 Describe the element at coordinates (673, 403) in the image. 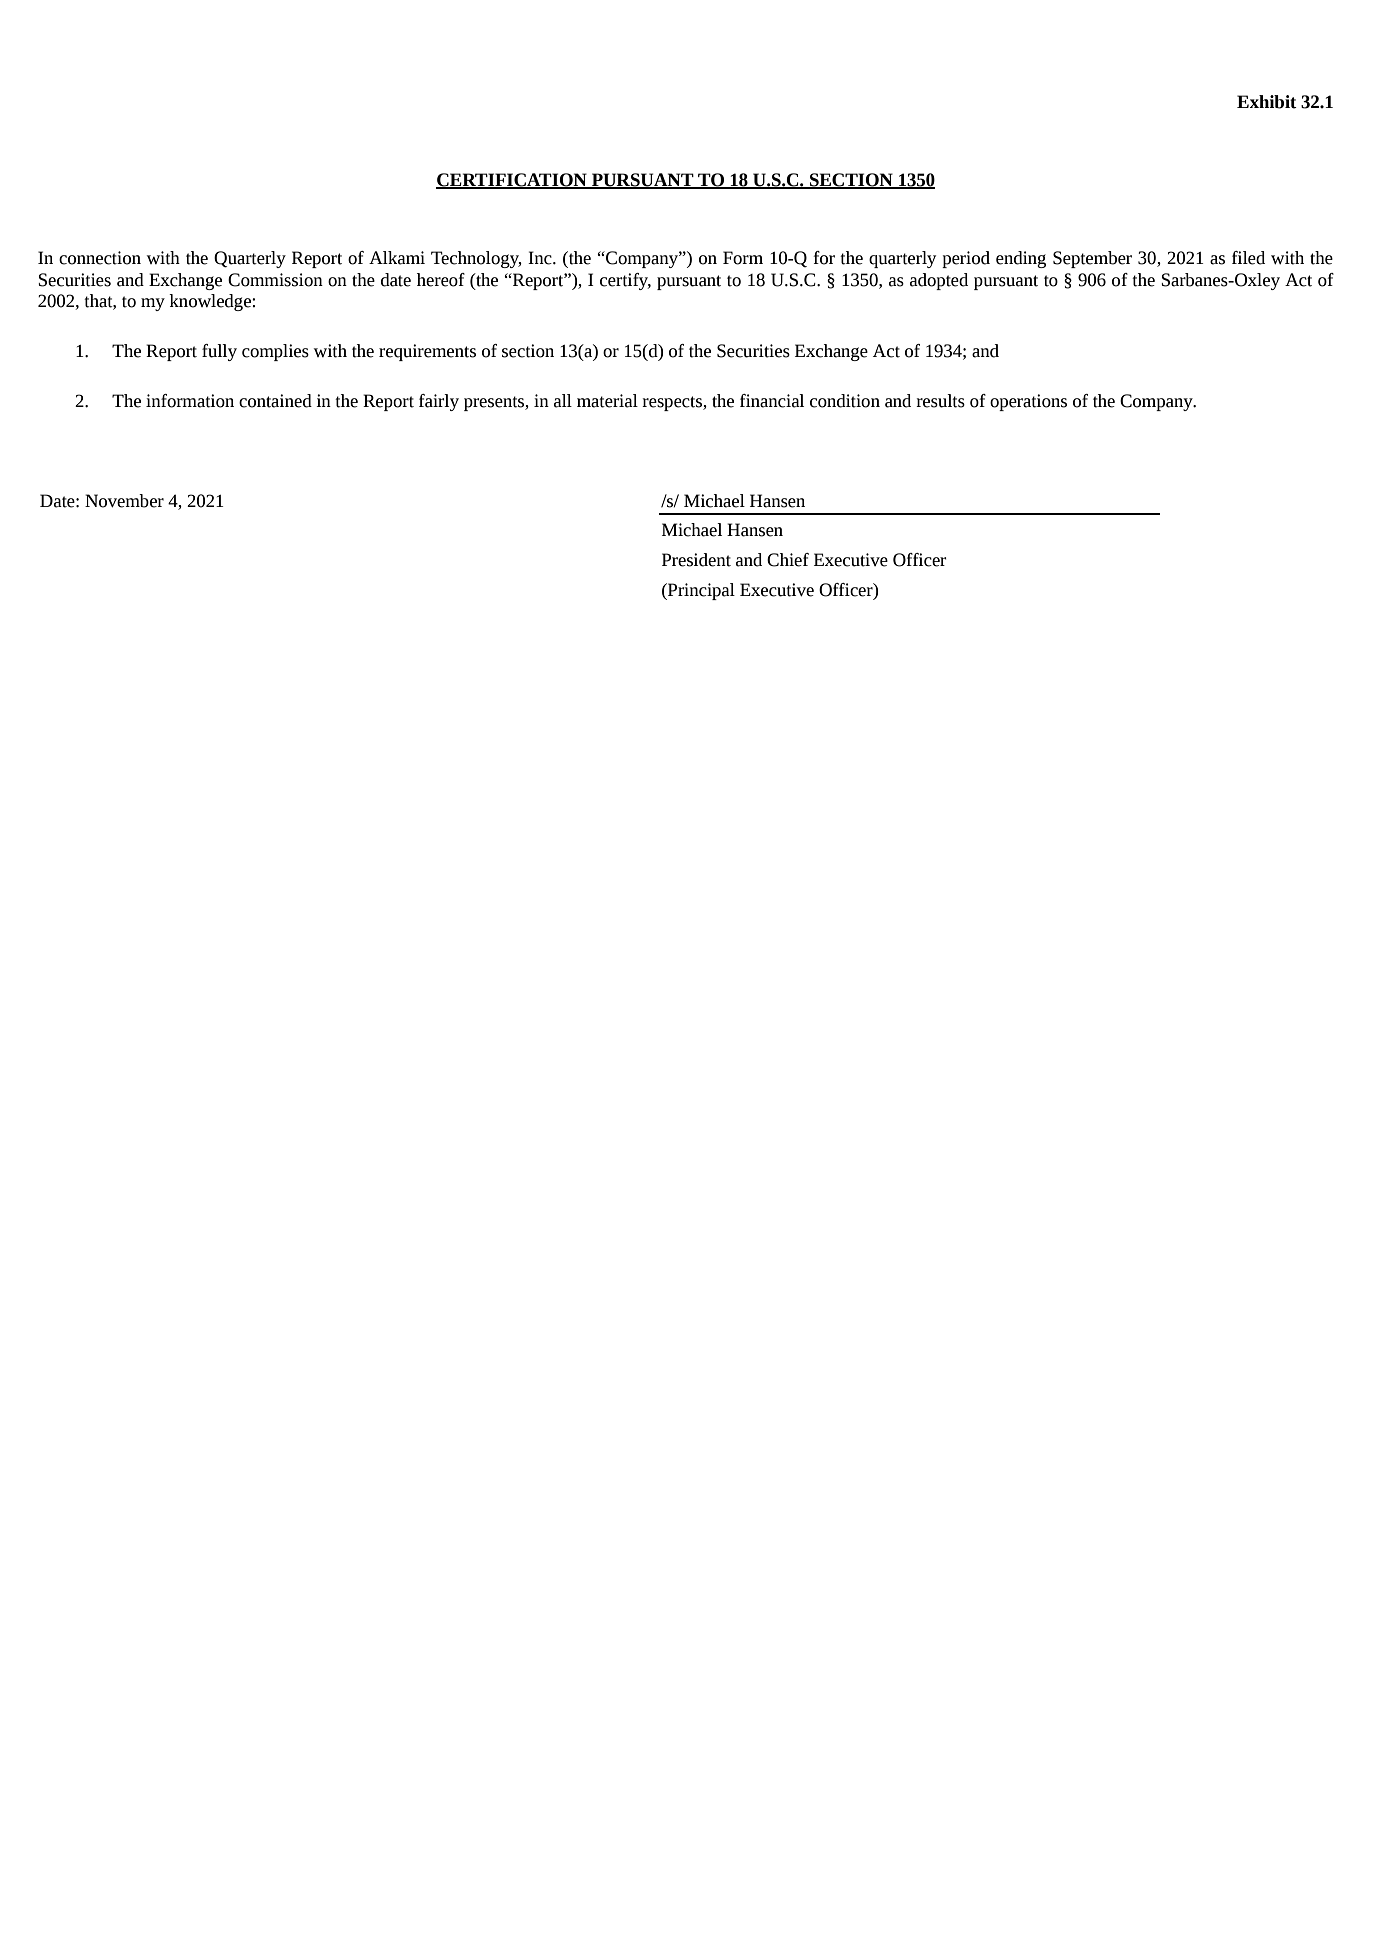

I see `respects` at that location.
